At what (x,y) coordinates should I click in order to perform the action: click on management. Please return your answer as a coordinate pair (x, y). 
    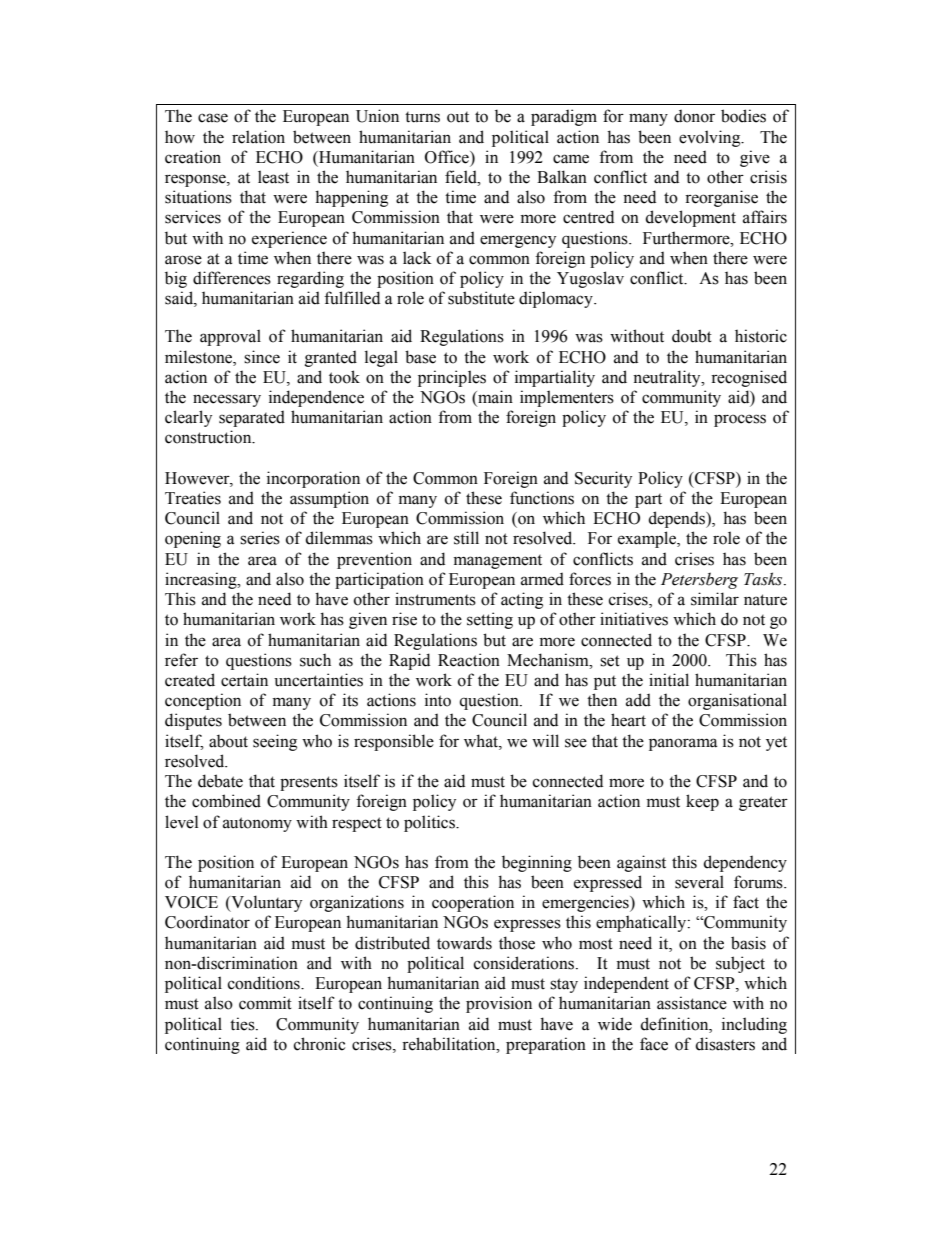
    Looking at the image, I should click on (498, 562).
